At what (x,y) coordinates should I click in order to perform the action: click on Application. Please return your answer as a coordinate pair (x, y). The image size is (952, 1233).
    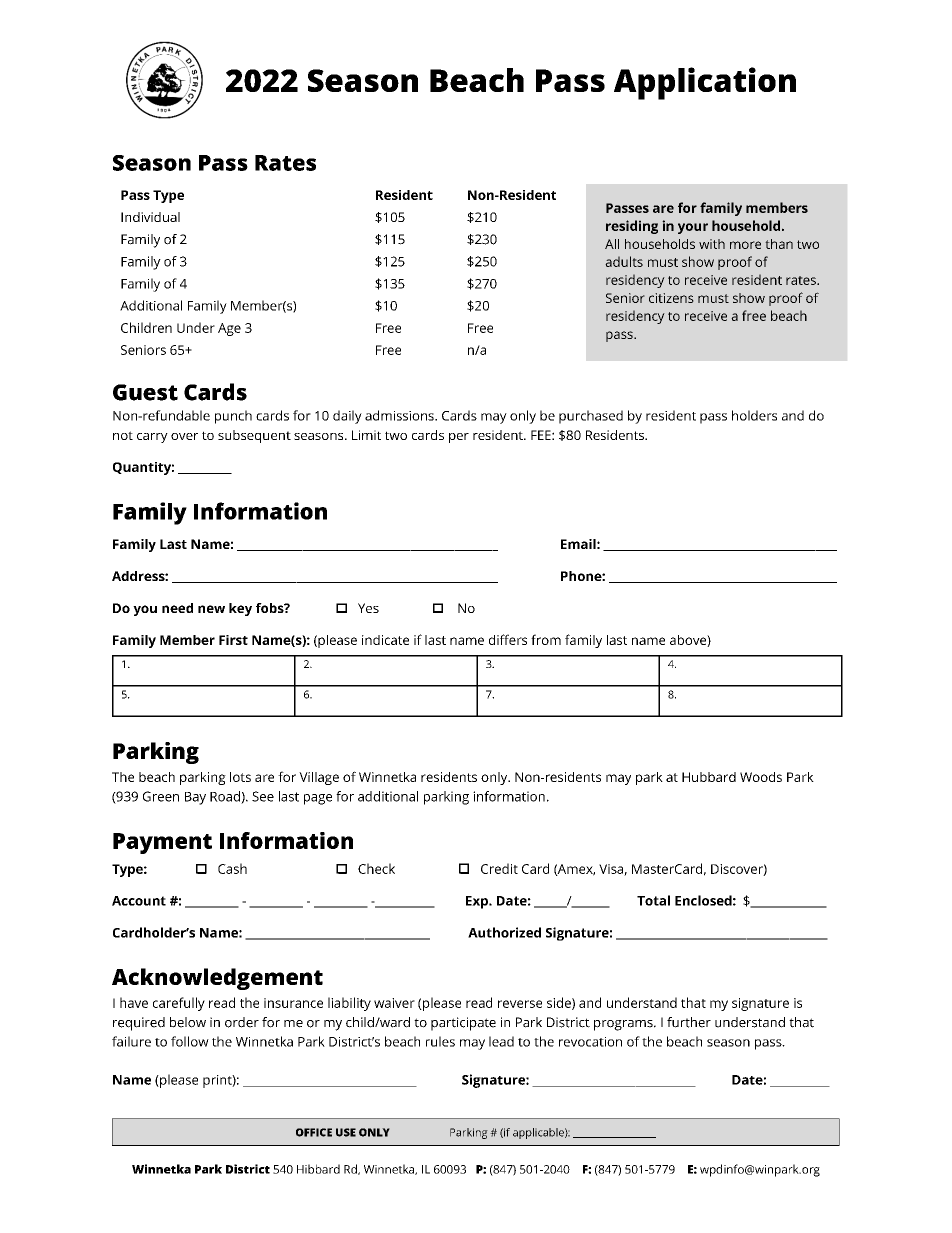
    Looking at the image, I should click on (705, 83).
